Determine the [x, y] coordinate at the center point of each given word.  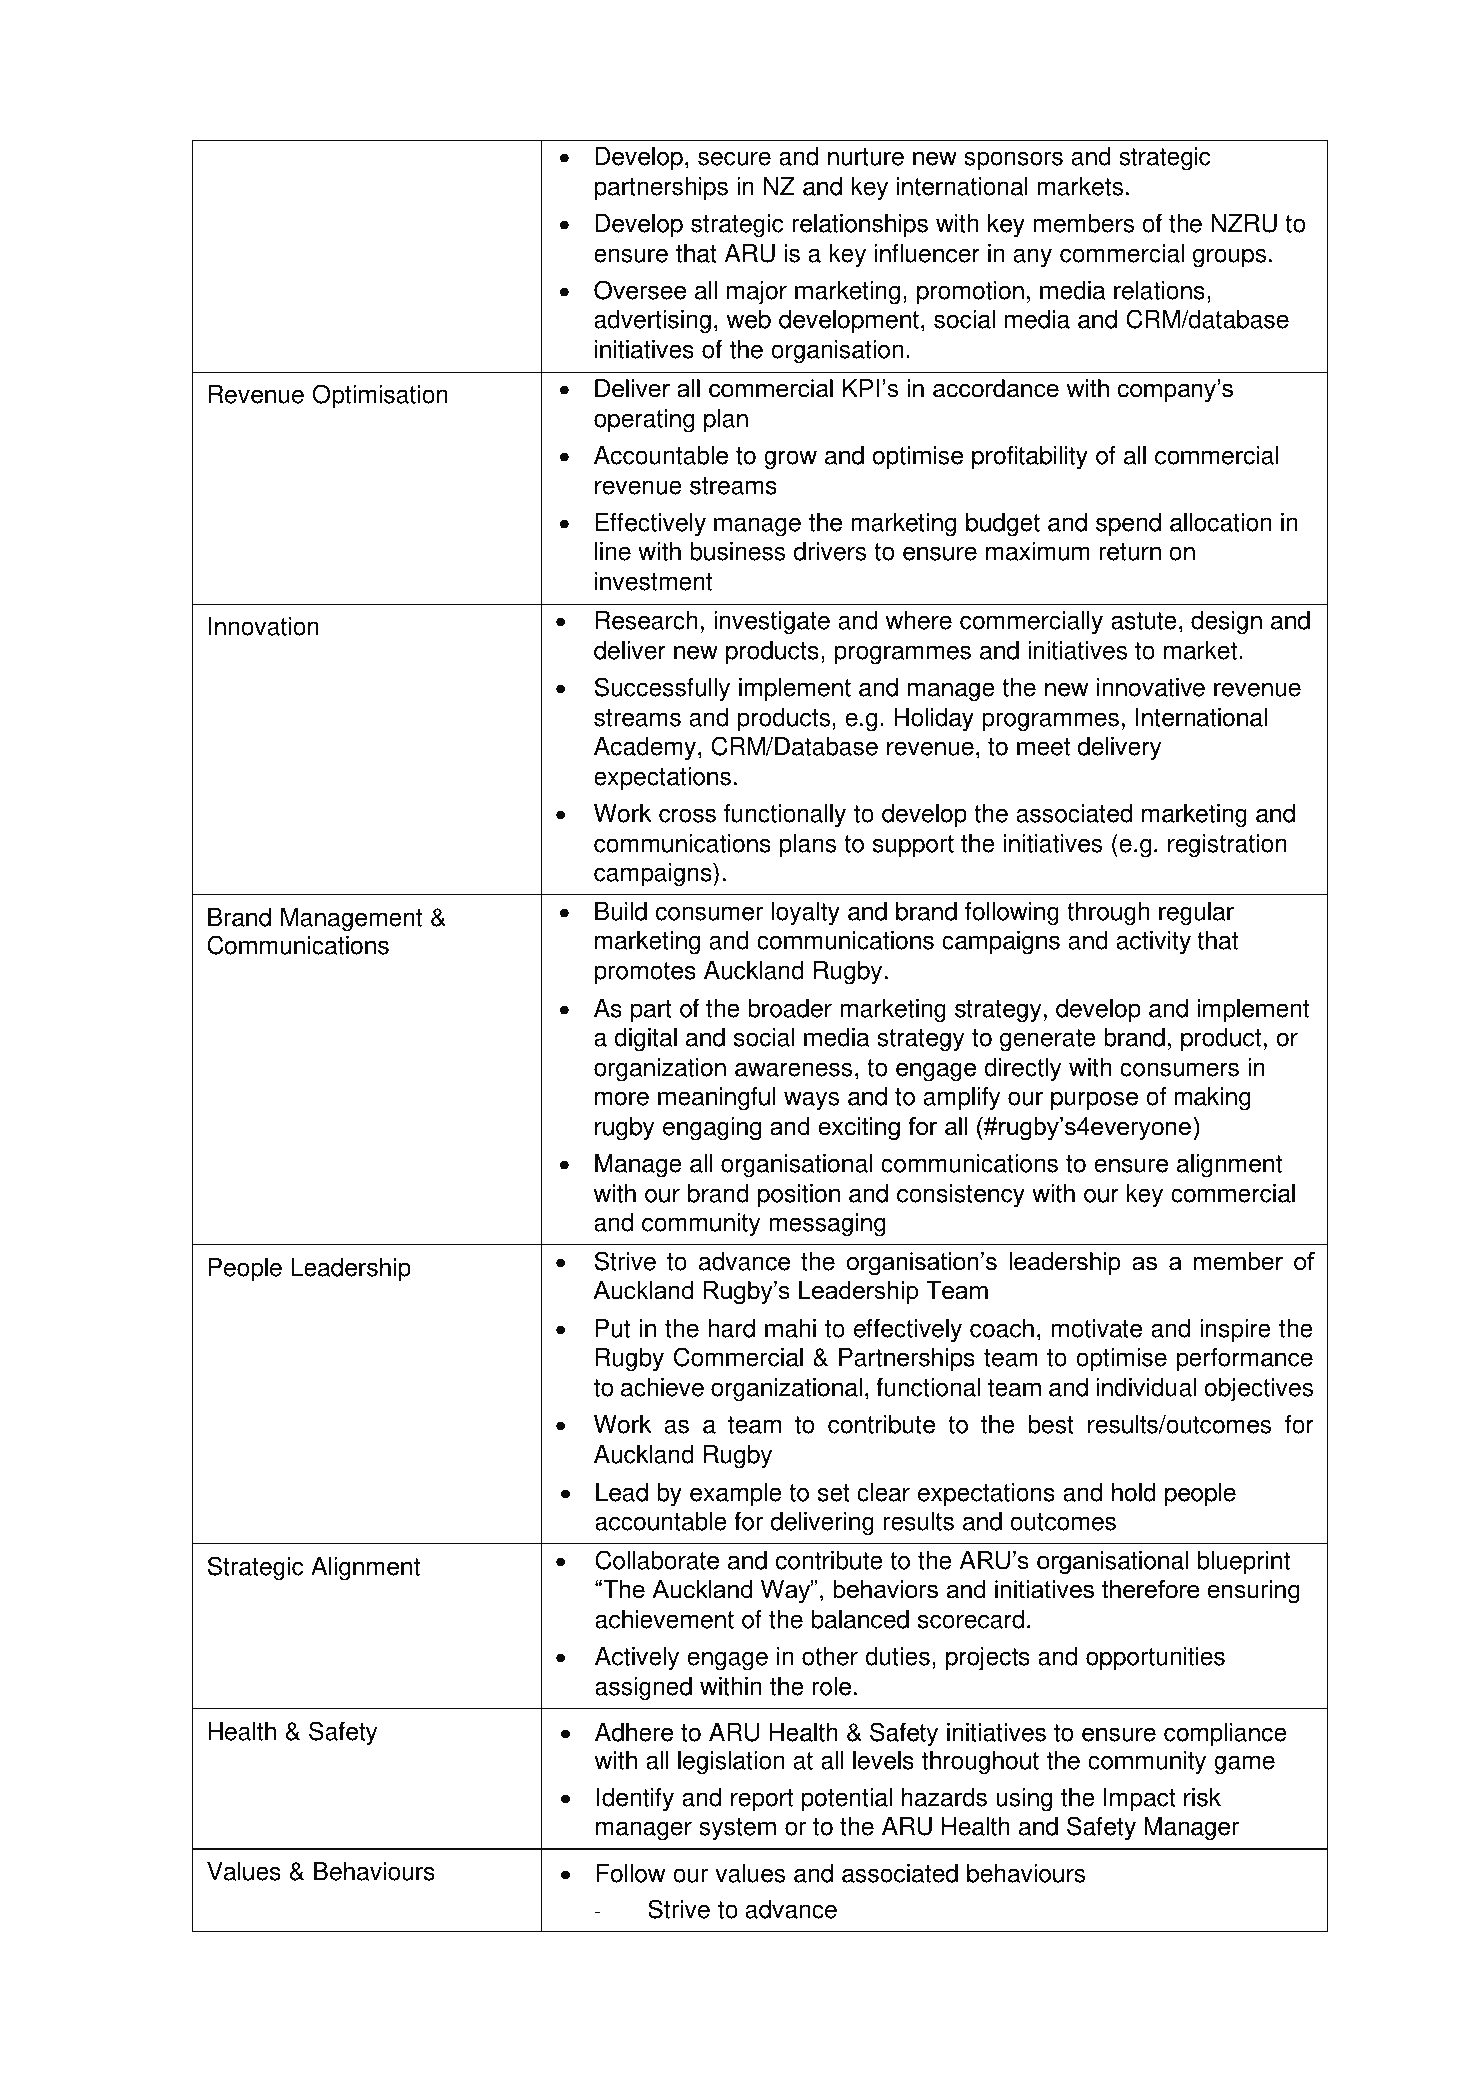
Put [612, 1328]
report [762, 1800]
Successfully [662, 689]
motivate [1096, 1328]
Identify [635, 1800]
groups [1229, 258]
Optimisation [380, 396]
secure [734, 158]
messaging [827, 1225]
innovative [1151, 687]
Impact [1140, 1800]
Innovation [264, 626]
